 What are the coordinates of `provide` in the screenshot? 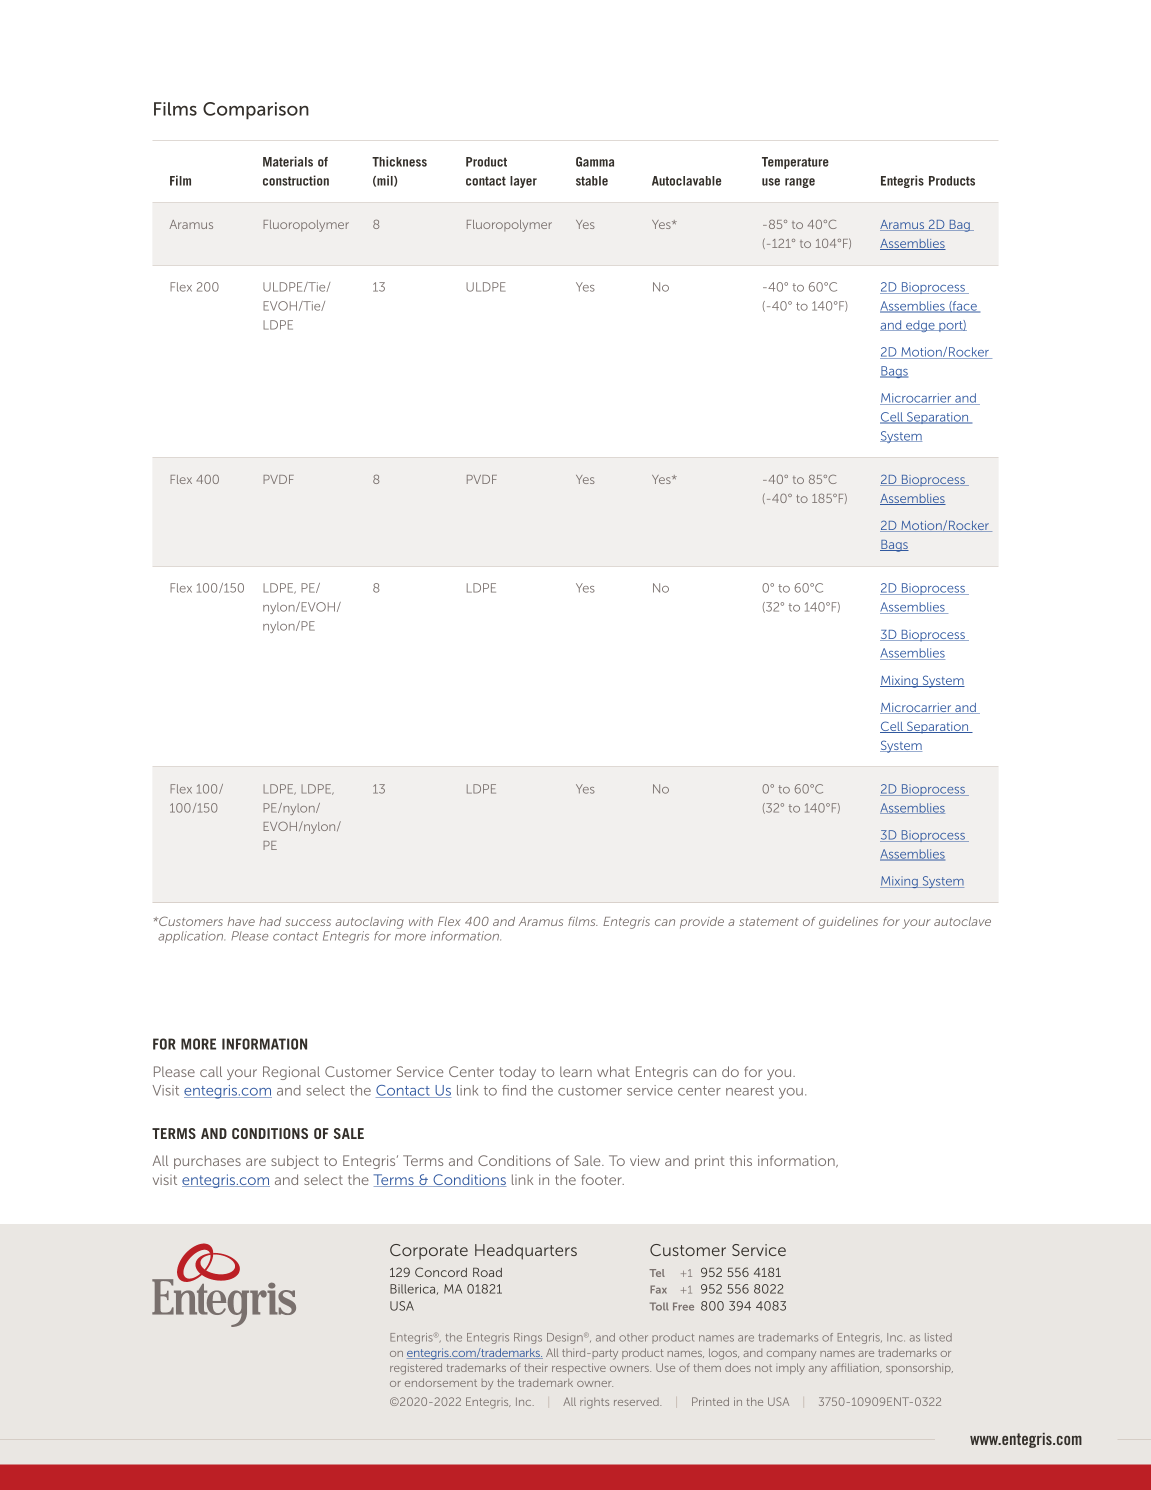 It's located at (702, 923).
